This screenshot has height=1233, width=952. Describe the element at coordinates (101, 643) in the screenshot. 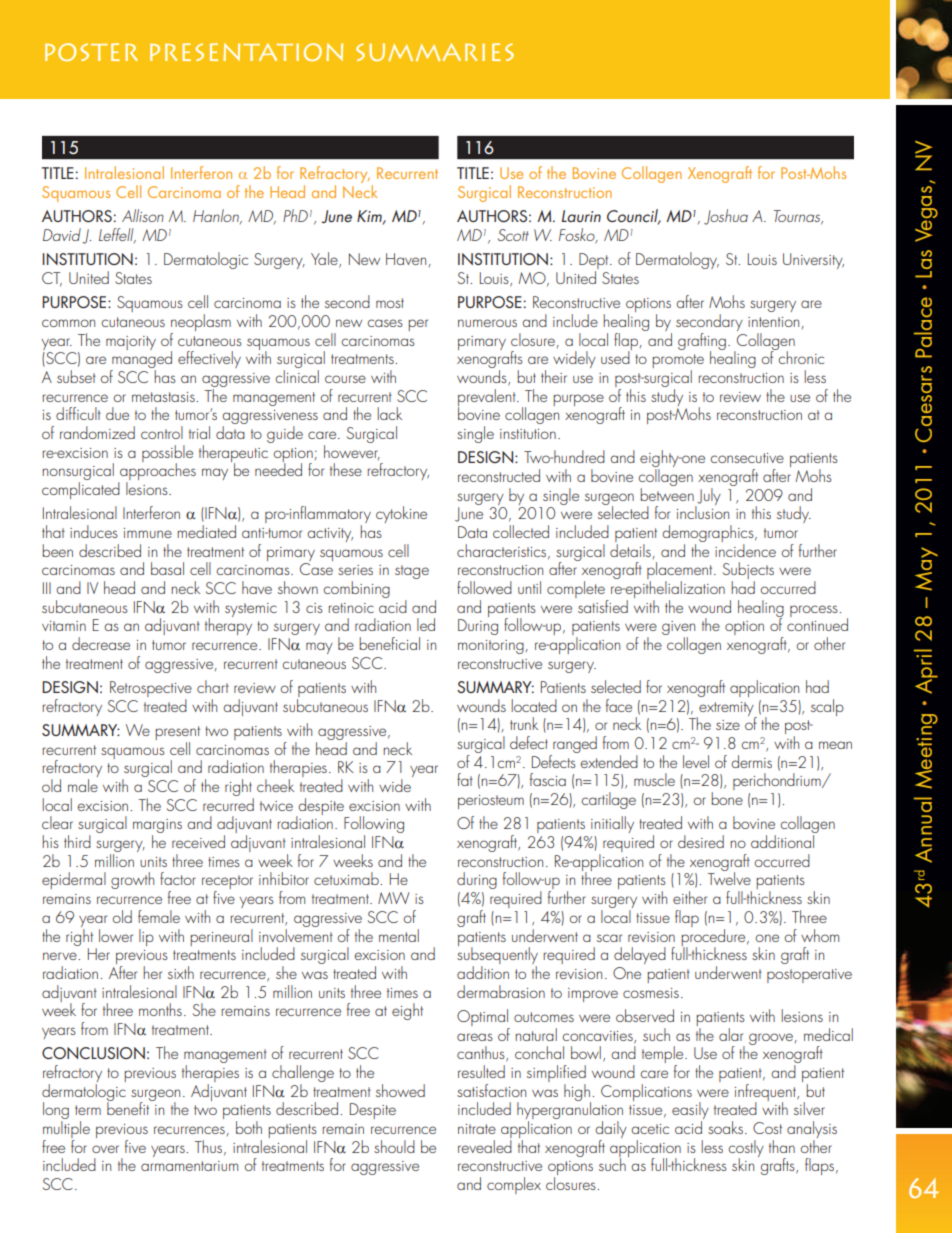

I see `decrease` at that location.
